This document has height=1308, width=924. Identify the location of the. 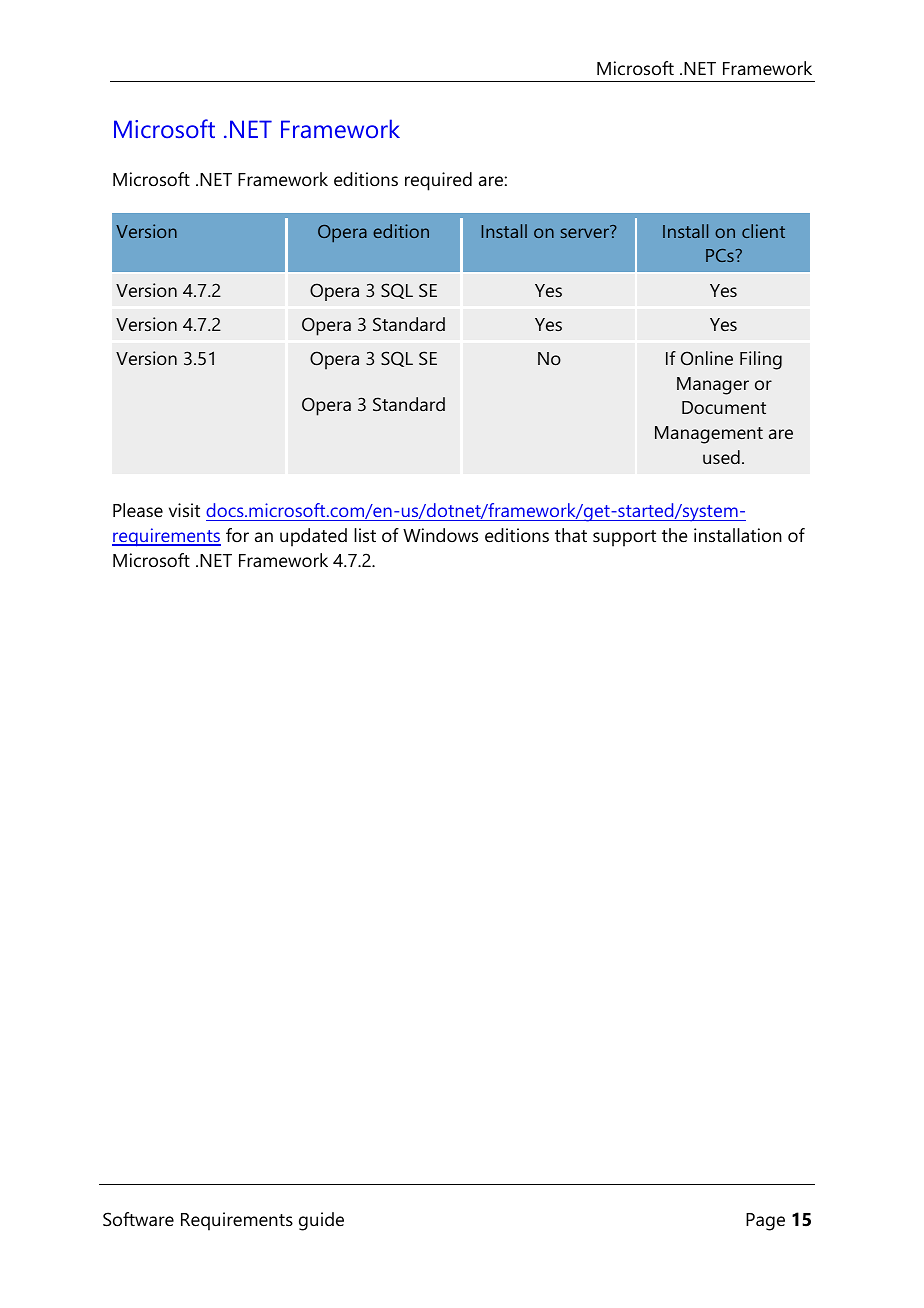
(674, 535).
